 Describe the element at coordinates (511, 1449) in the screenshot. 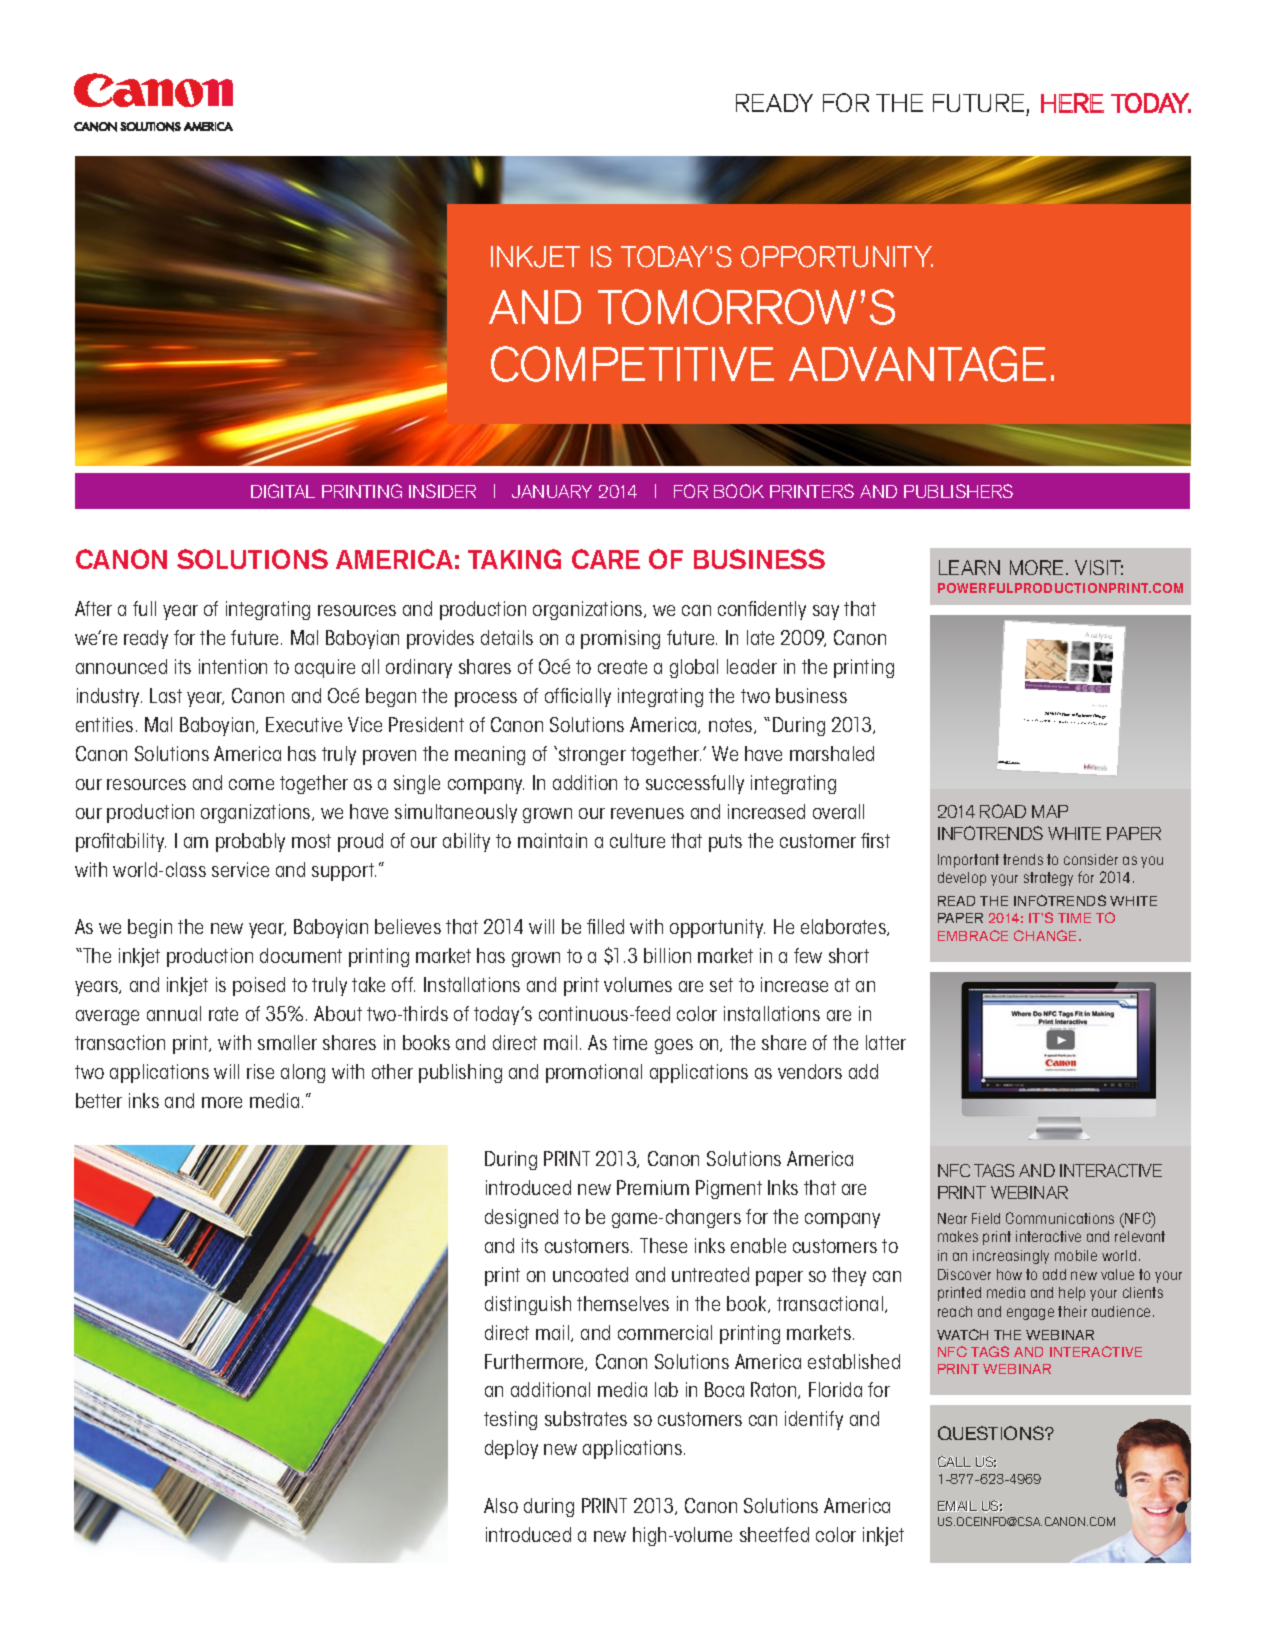

I see `deploy` at that location.
